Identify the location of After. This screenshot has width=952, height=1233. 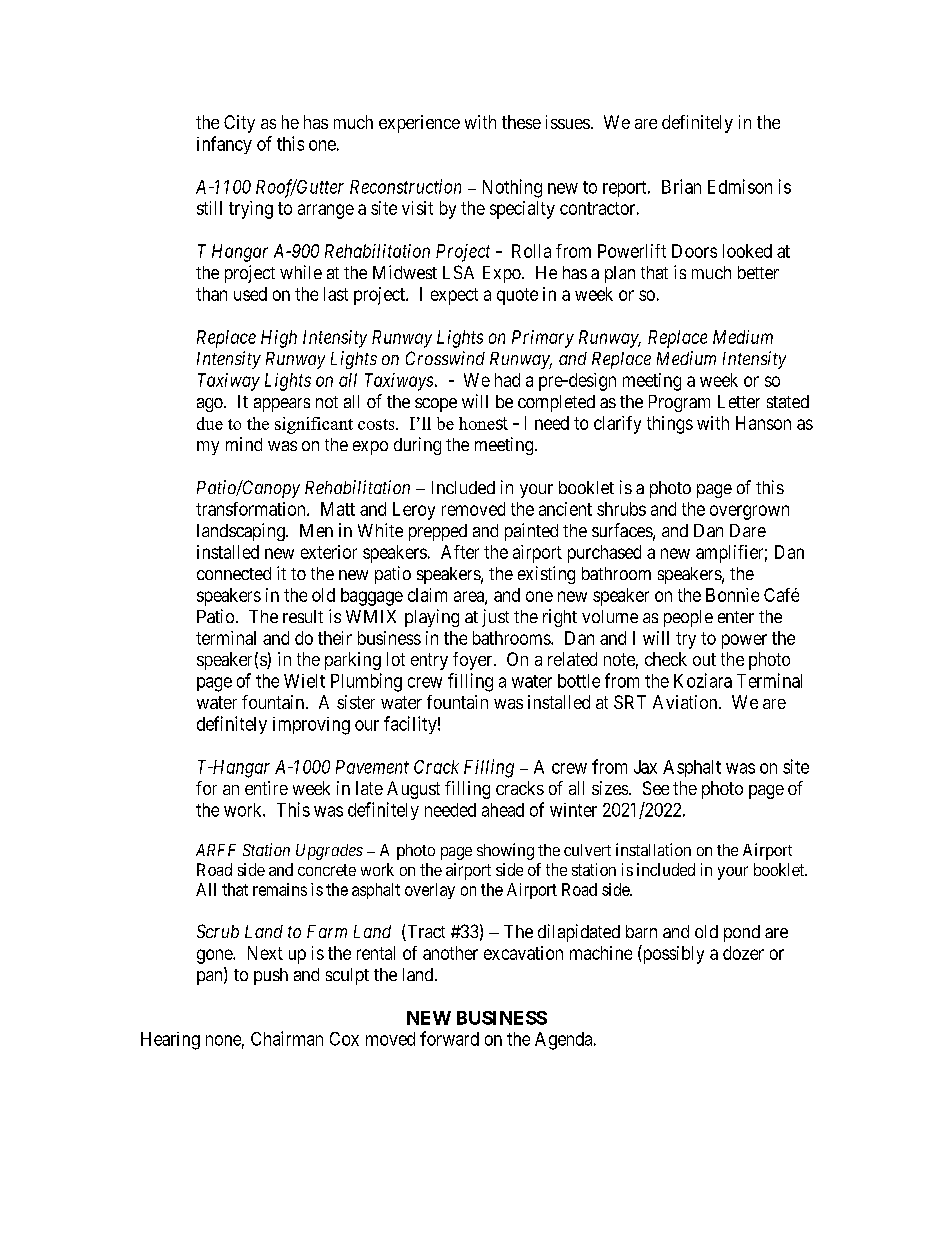
(460, 552).
